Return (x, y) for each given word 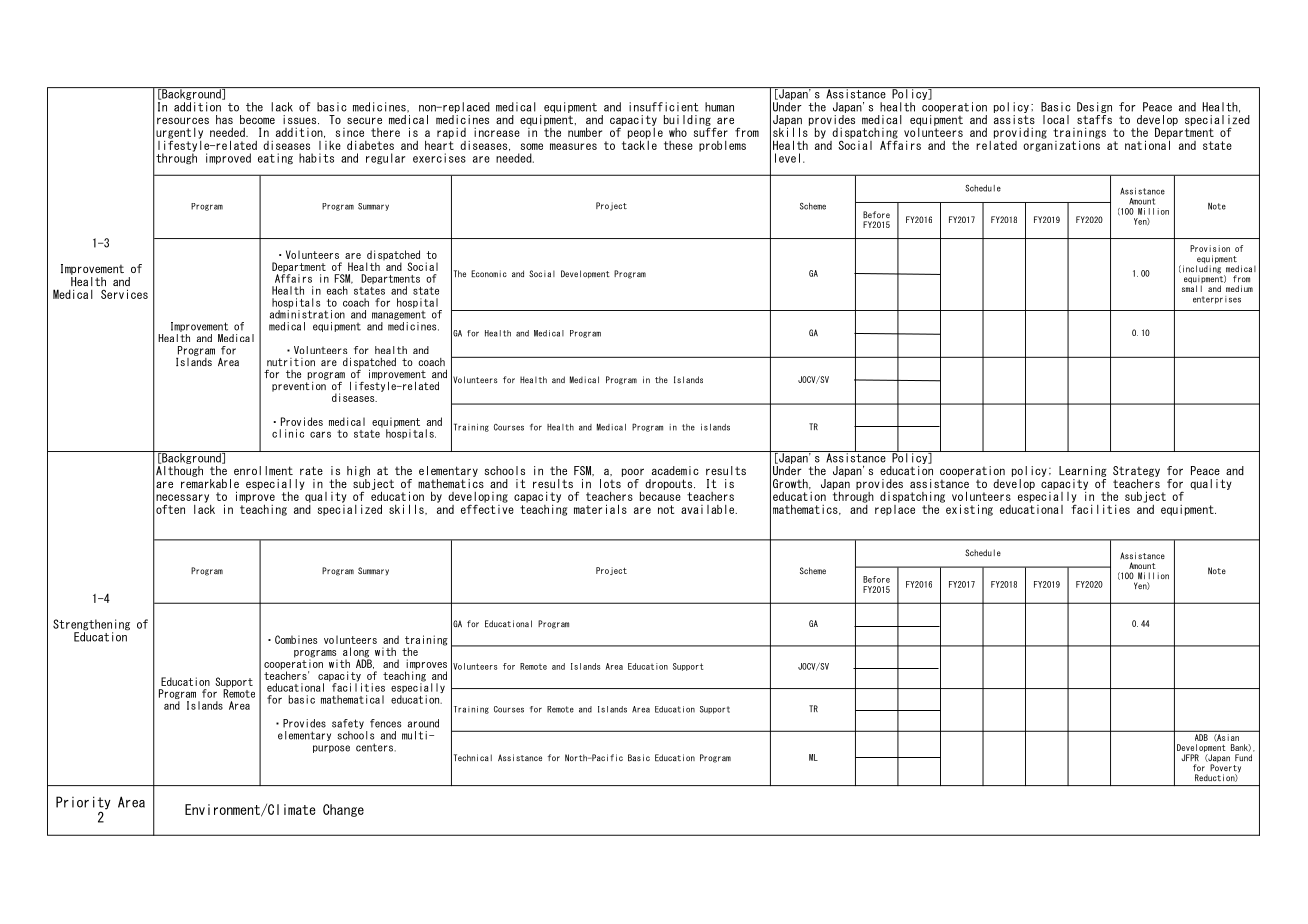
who (678, 132)
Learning (1083, 471)
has (224, 119)
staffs (1094, 119)
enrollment (263, 470)
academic (675, 470)
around (423, 723)
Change (343, 810)
